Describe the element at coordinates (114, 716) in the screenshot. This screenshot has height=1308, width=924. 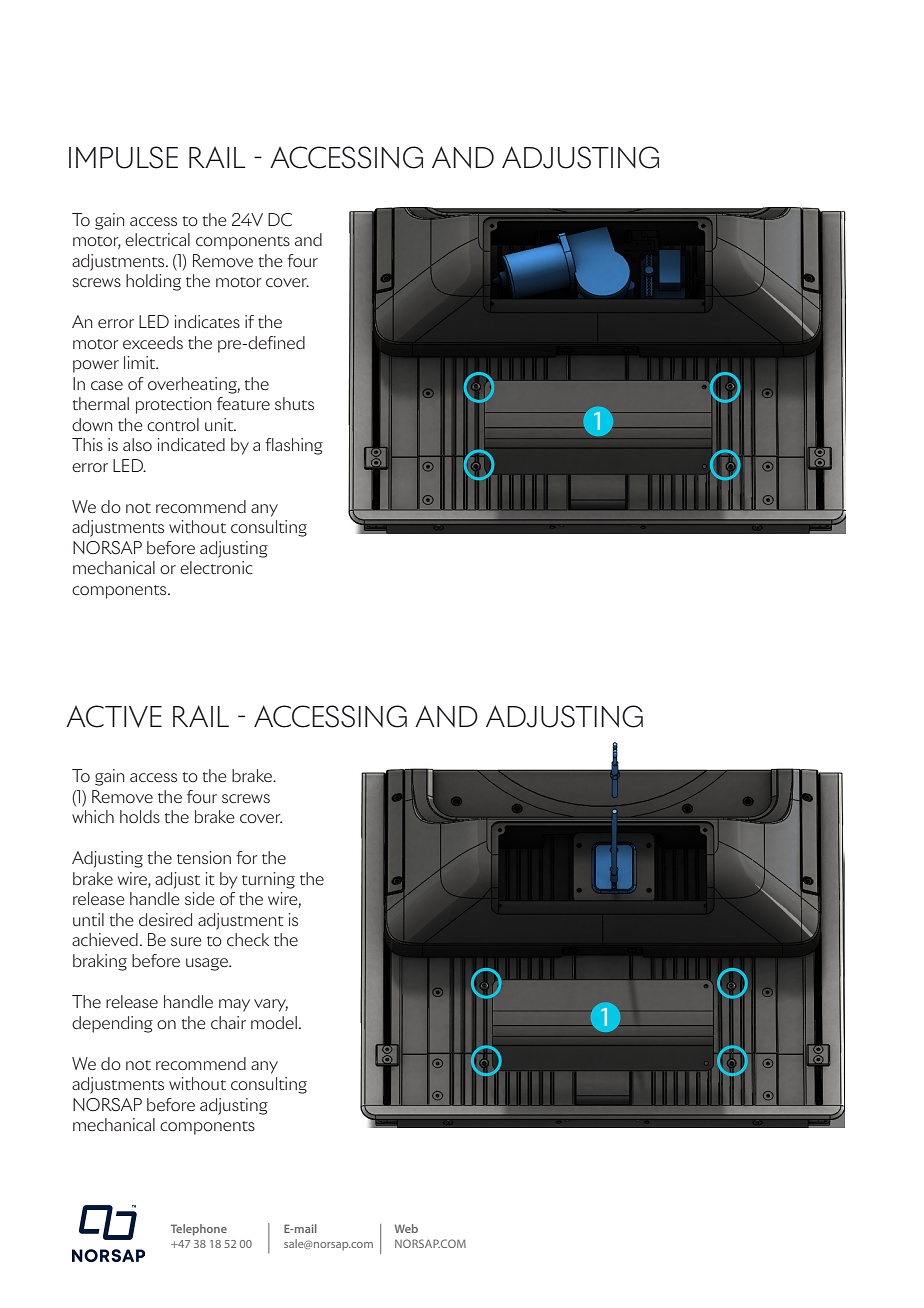
I see `ACTIVE` at that location.
